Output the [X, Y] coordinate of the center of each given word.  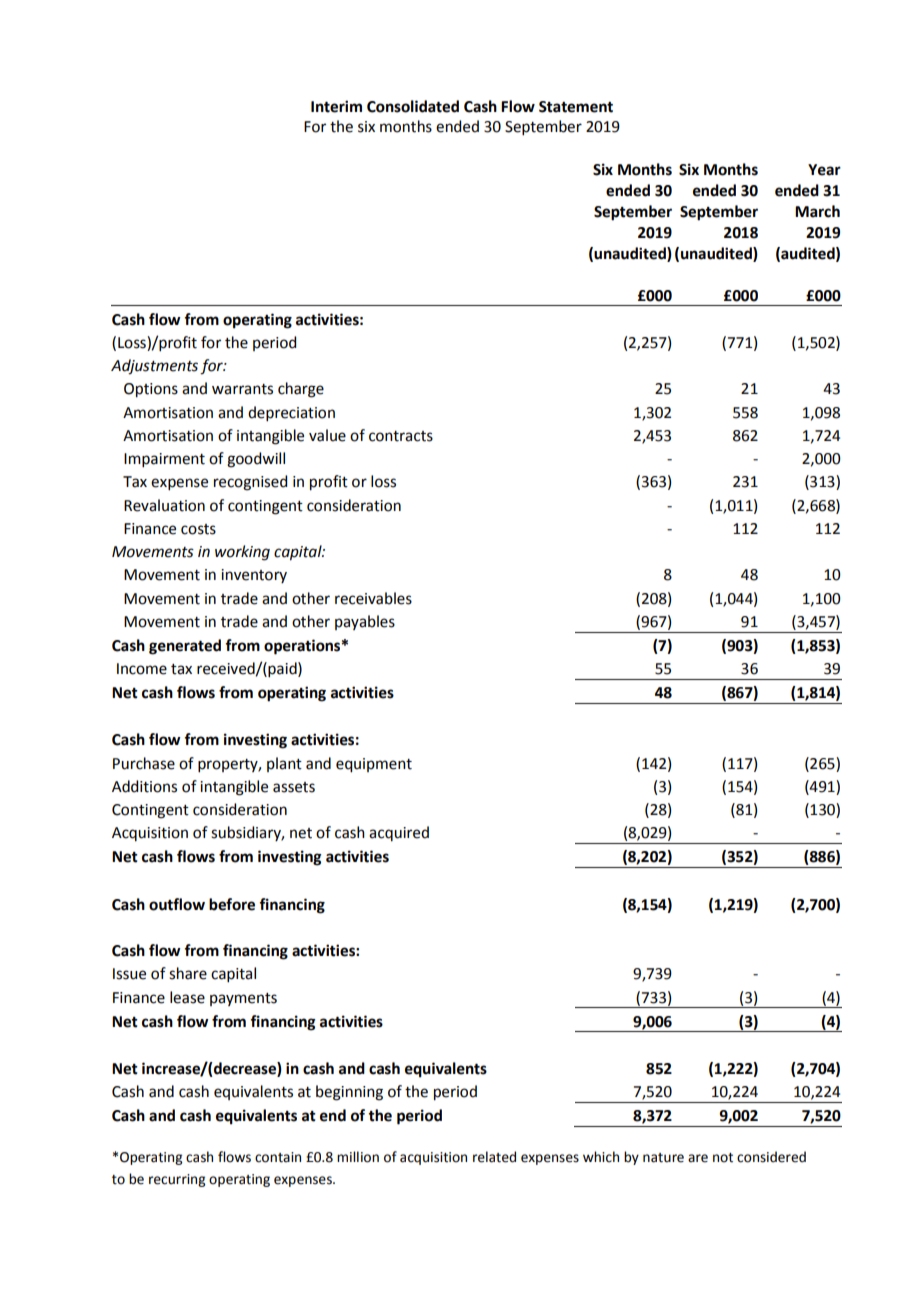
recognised [250, 483]
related [494, 1157]
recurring [177, 1180]
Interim [336, 106]
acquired [399, 833]
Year [824, 170]
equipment [374, 765]
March [817, 211]
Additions [144, 786]
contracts [401, 436]
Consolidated [413, 106]
